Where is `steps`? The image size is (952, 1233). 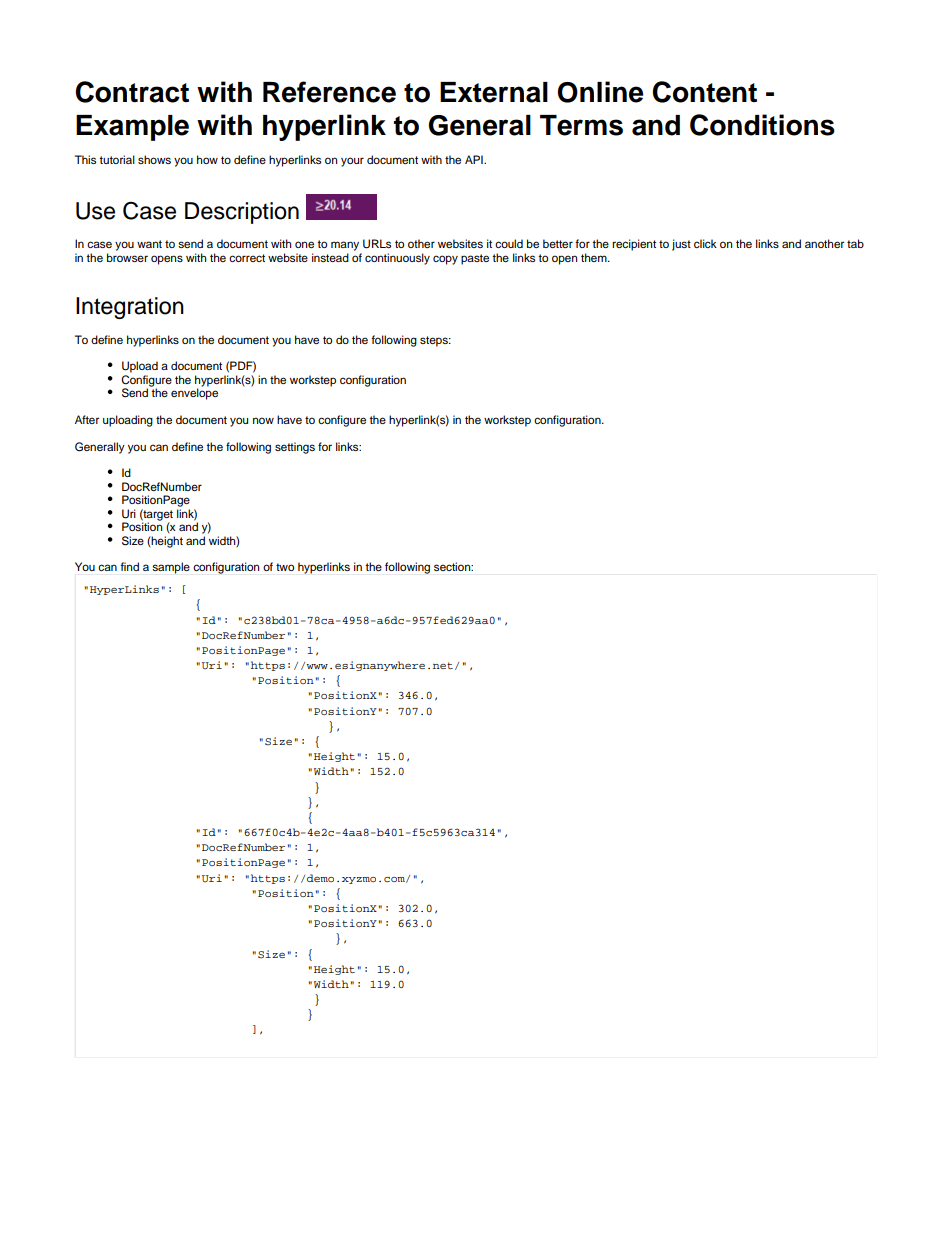 steps is located at coordinates (435, 341).
